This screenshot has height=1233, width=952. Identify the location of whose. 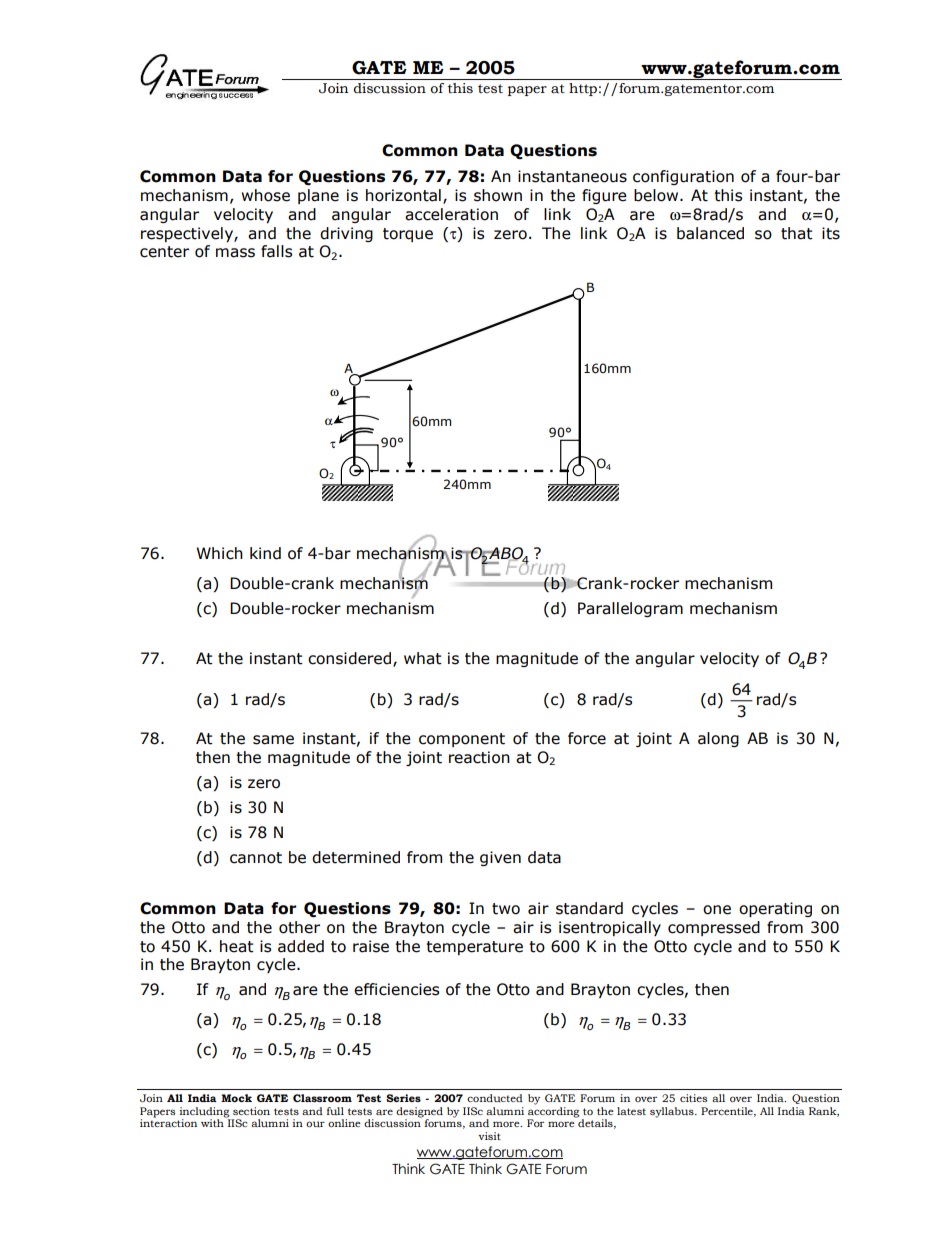
(265, 195).
